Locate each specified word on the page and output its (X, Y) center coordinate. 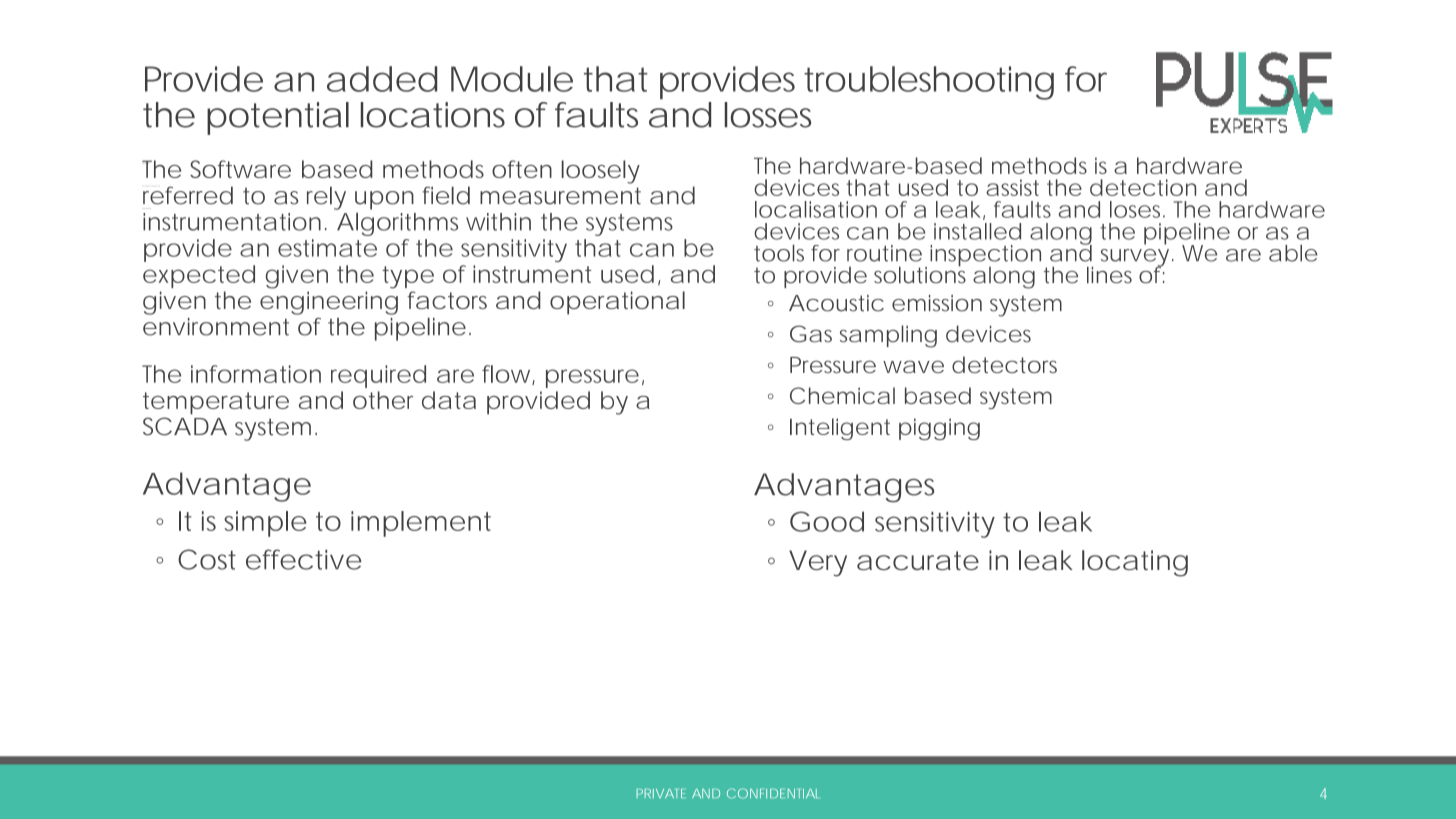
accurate (918, 560)
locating (1135, 563)
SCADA (185, 426)
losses (768, 115)
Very (818, 563)
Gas (811, 334)
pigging (939, 429)
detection (1143, 187)
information (256, 374)
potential (278, 118)
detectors (1004, 364)
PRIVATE (660, 793)
